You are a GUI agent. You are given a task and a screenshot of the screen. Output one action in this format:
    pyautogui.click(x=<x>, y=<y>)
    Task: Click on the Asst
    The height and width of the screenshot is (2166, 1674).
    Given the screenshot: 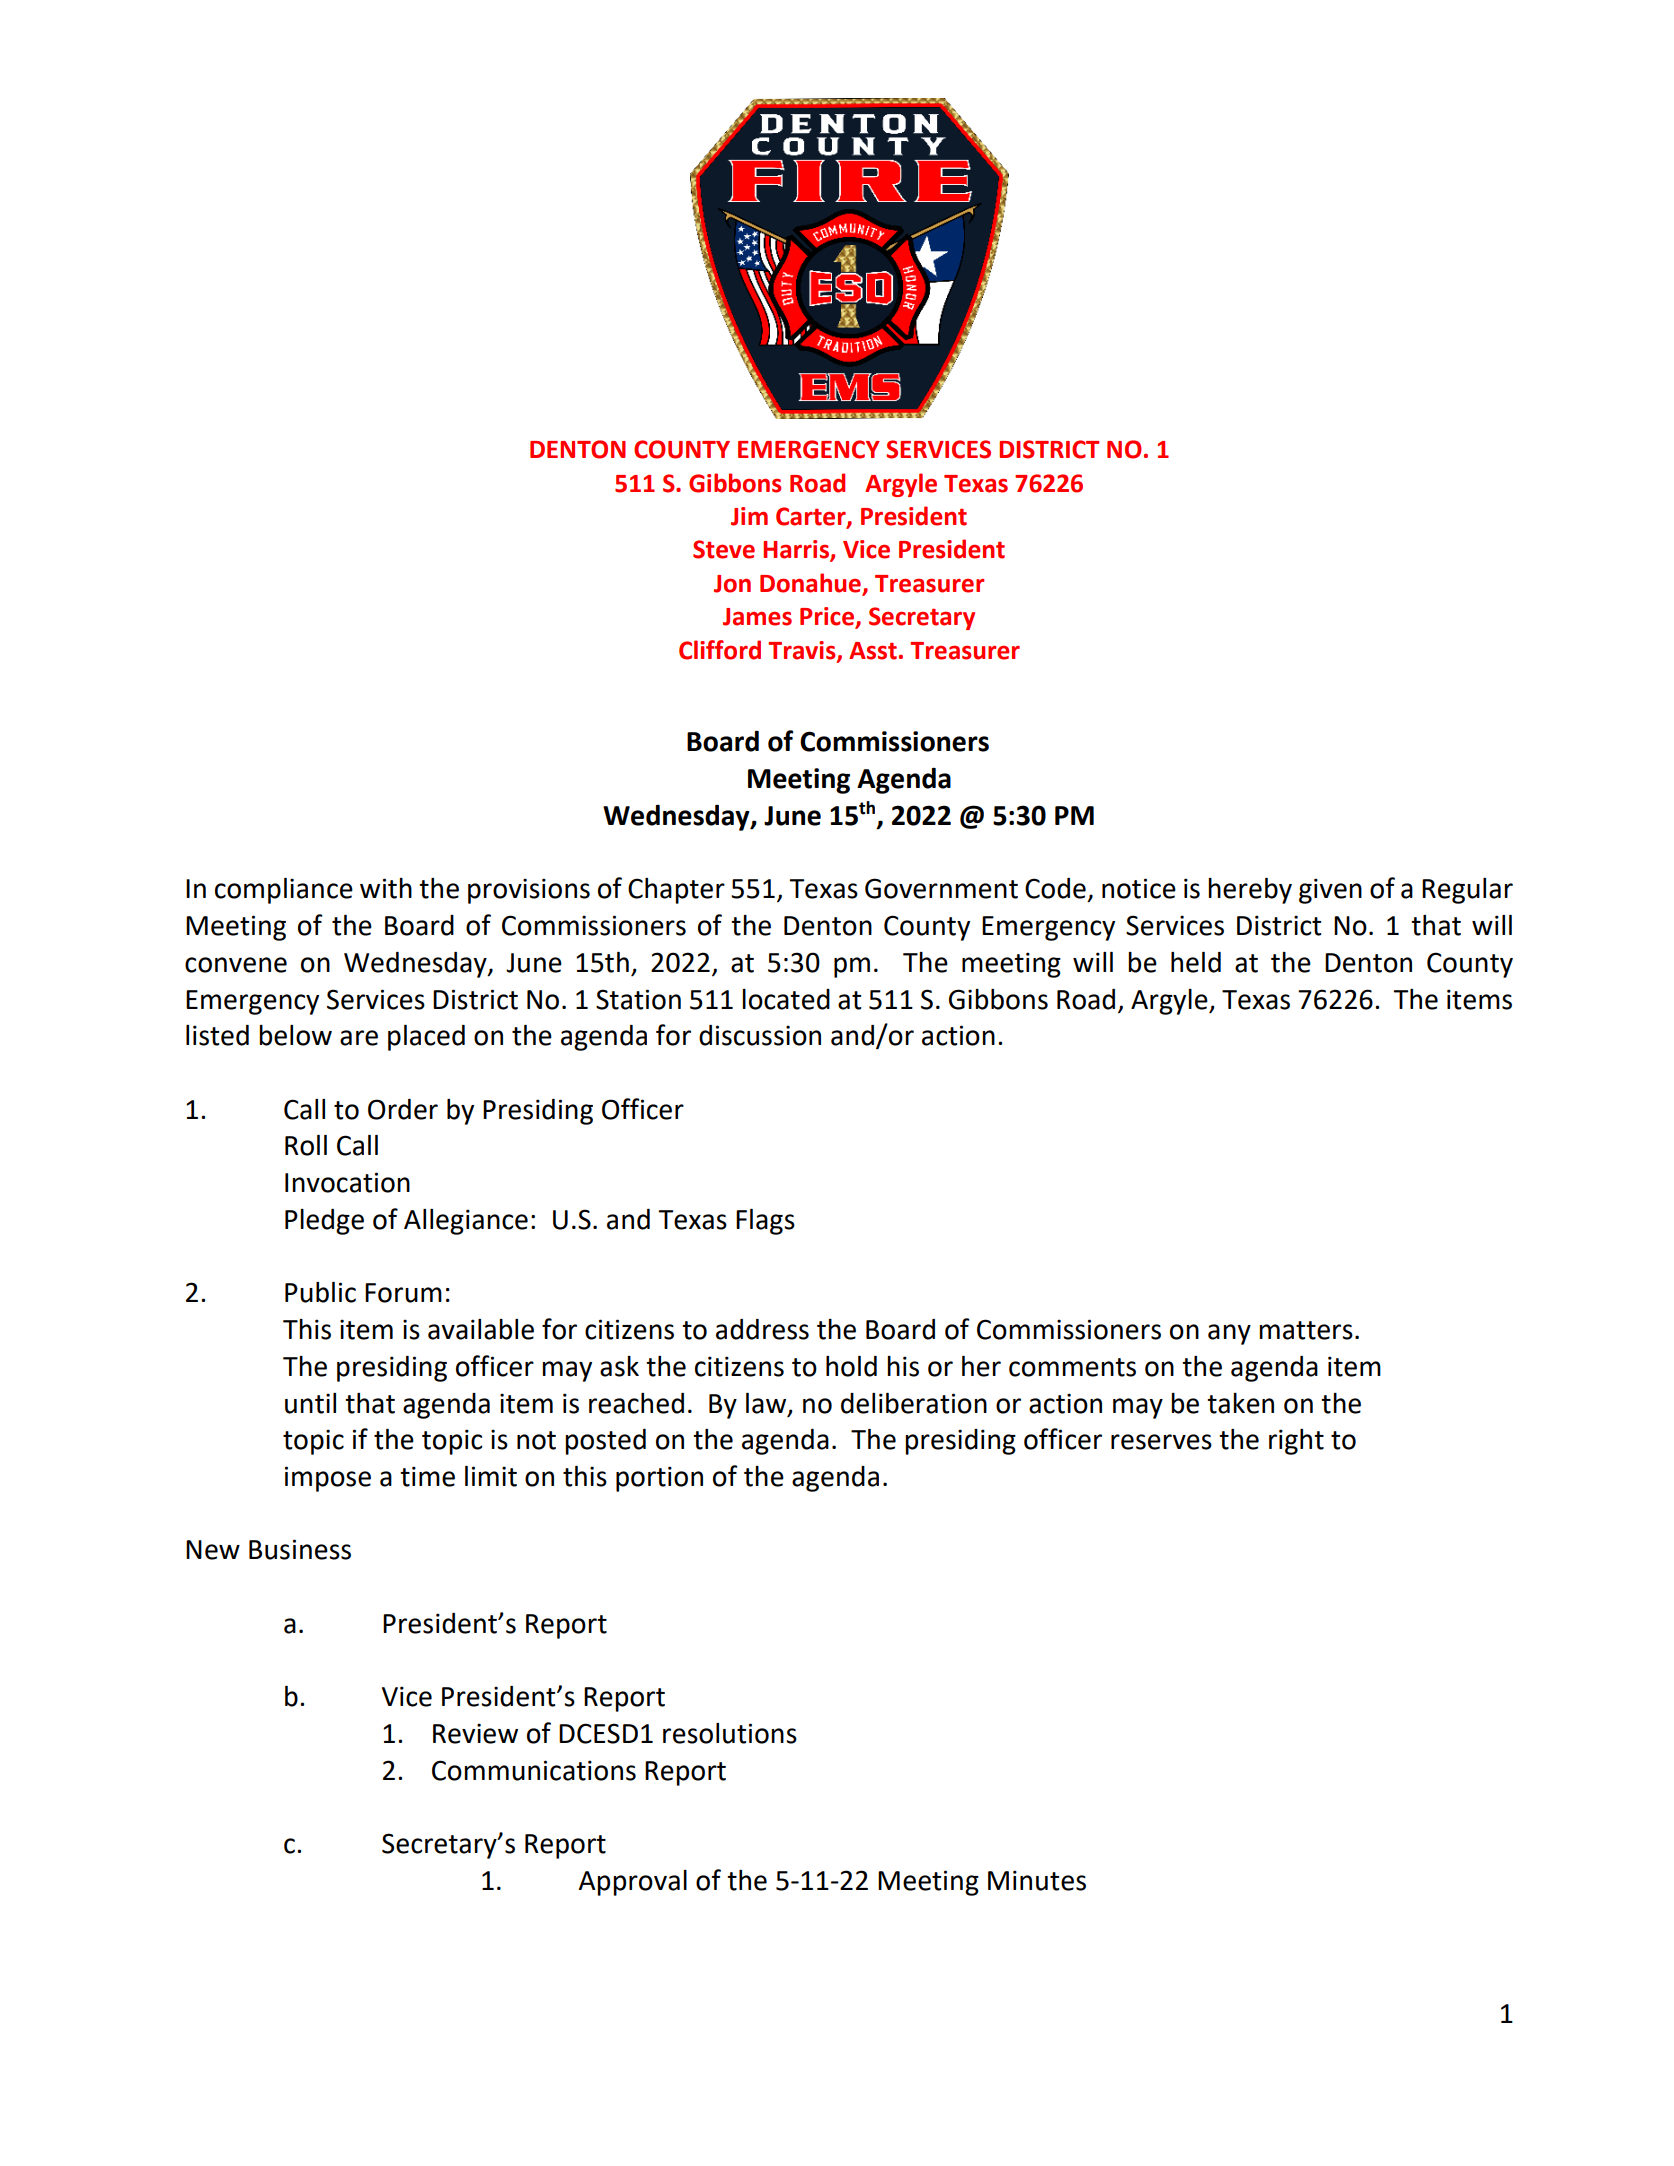 What is the action you would take?
    pyautogui.click(x=873, y=651)
